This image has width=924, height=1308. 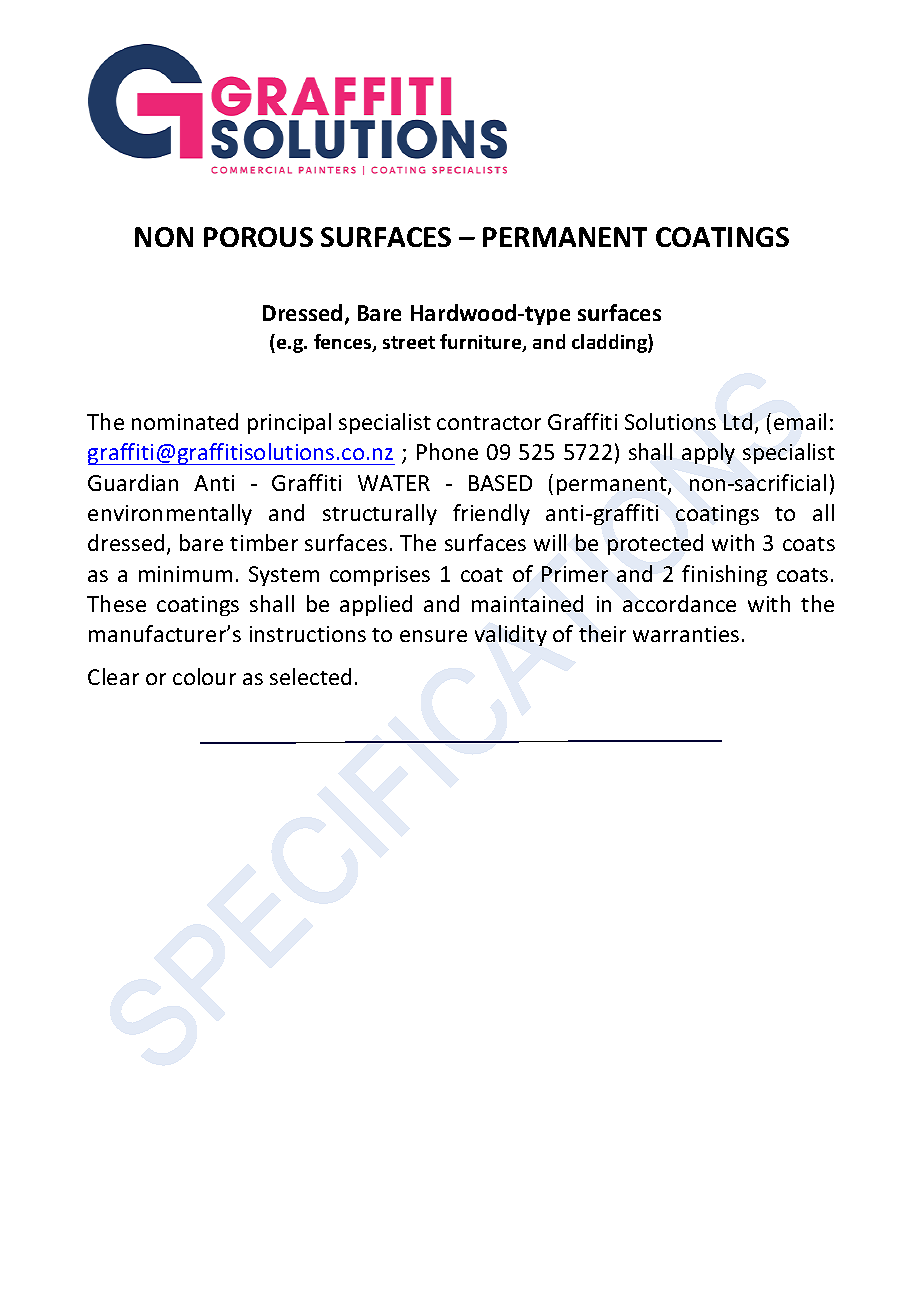 What do you see at coordinates (655, 544) in the image?
I see `protected` at bounding box center [655, 544].
